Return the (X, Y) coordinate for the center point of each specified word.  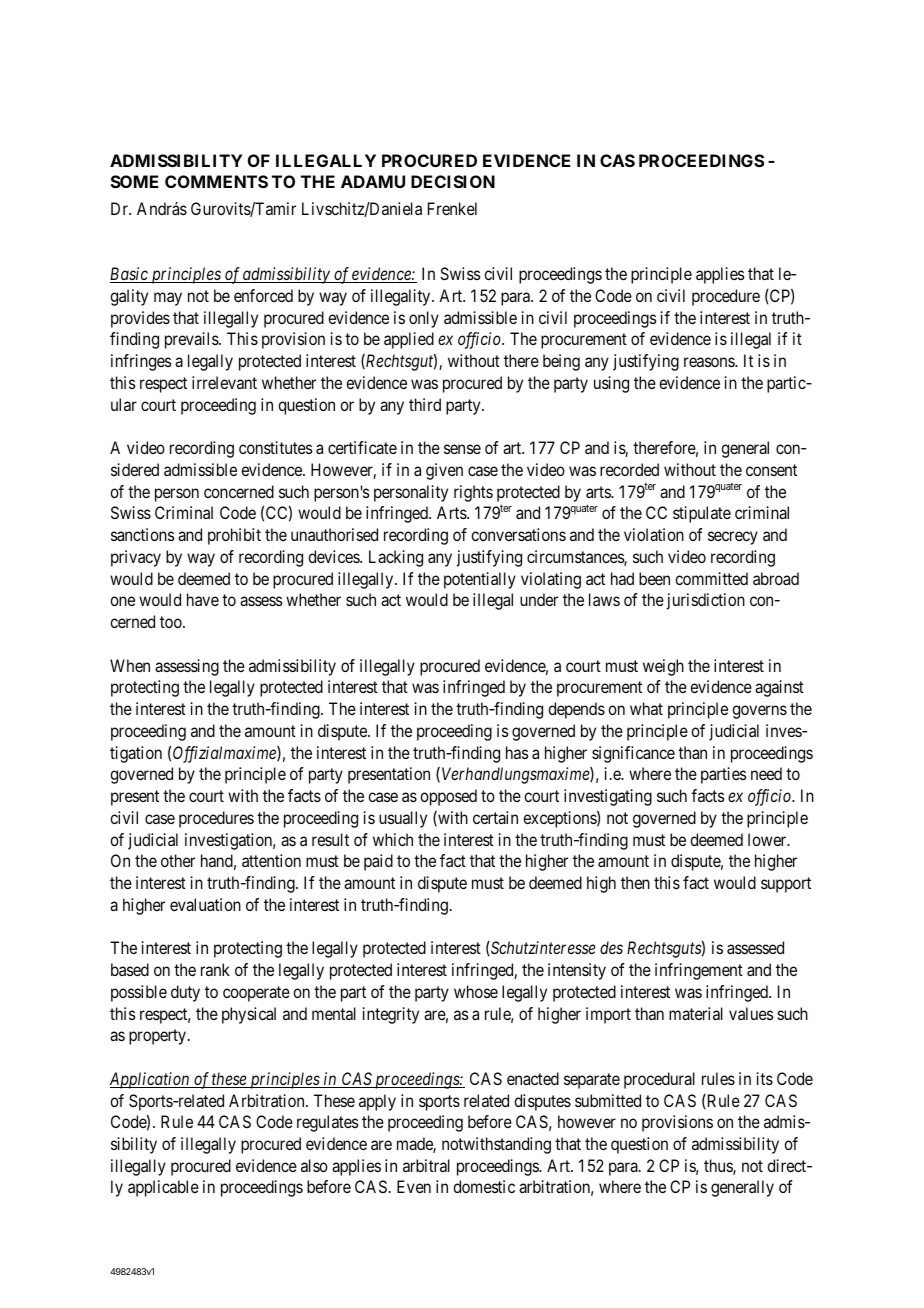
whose (476, 991)
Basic (130, 275)
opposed (448, 797)
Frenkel (452, 208)
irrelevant (224, 382)
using (611, 384)
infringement (699, 971)
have (203, 599)
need (766, 773)
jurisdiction (706, 601)
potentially (480, 580)
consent (771, 470)
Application (151, 1080)
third (425, 404)
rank (215, 969)
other (178, 860)
